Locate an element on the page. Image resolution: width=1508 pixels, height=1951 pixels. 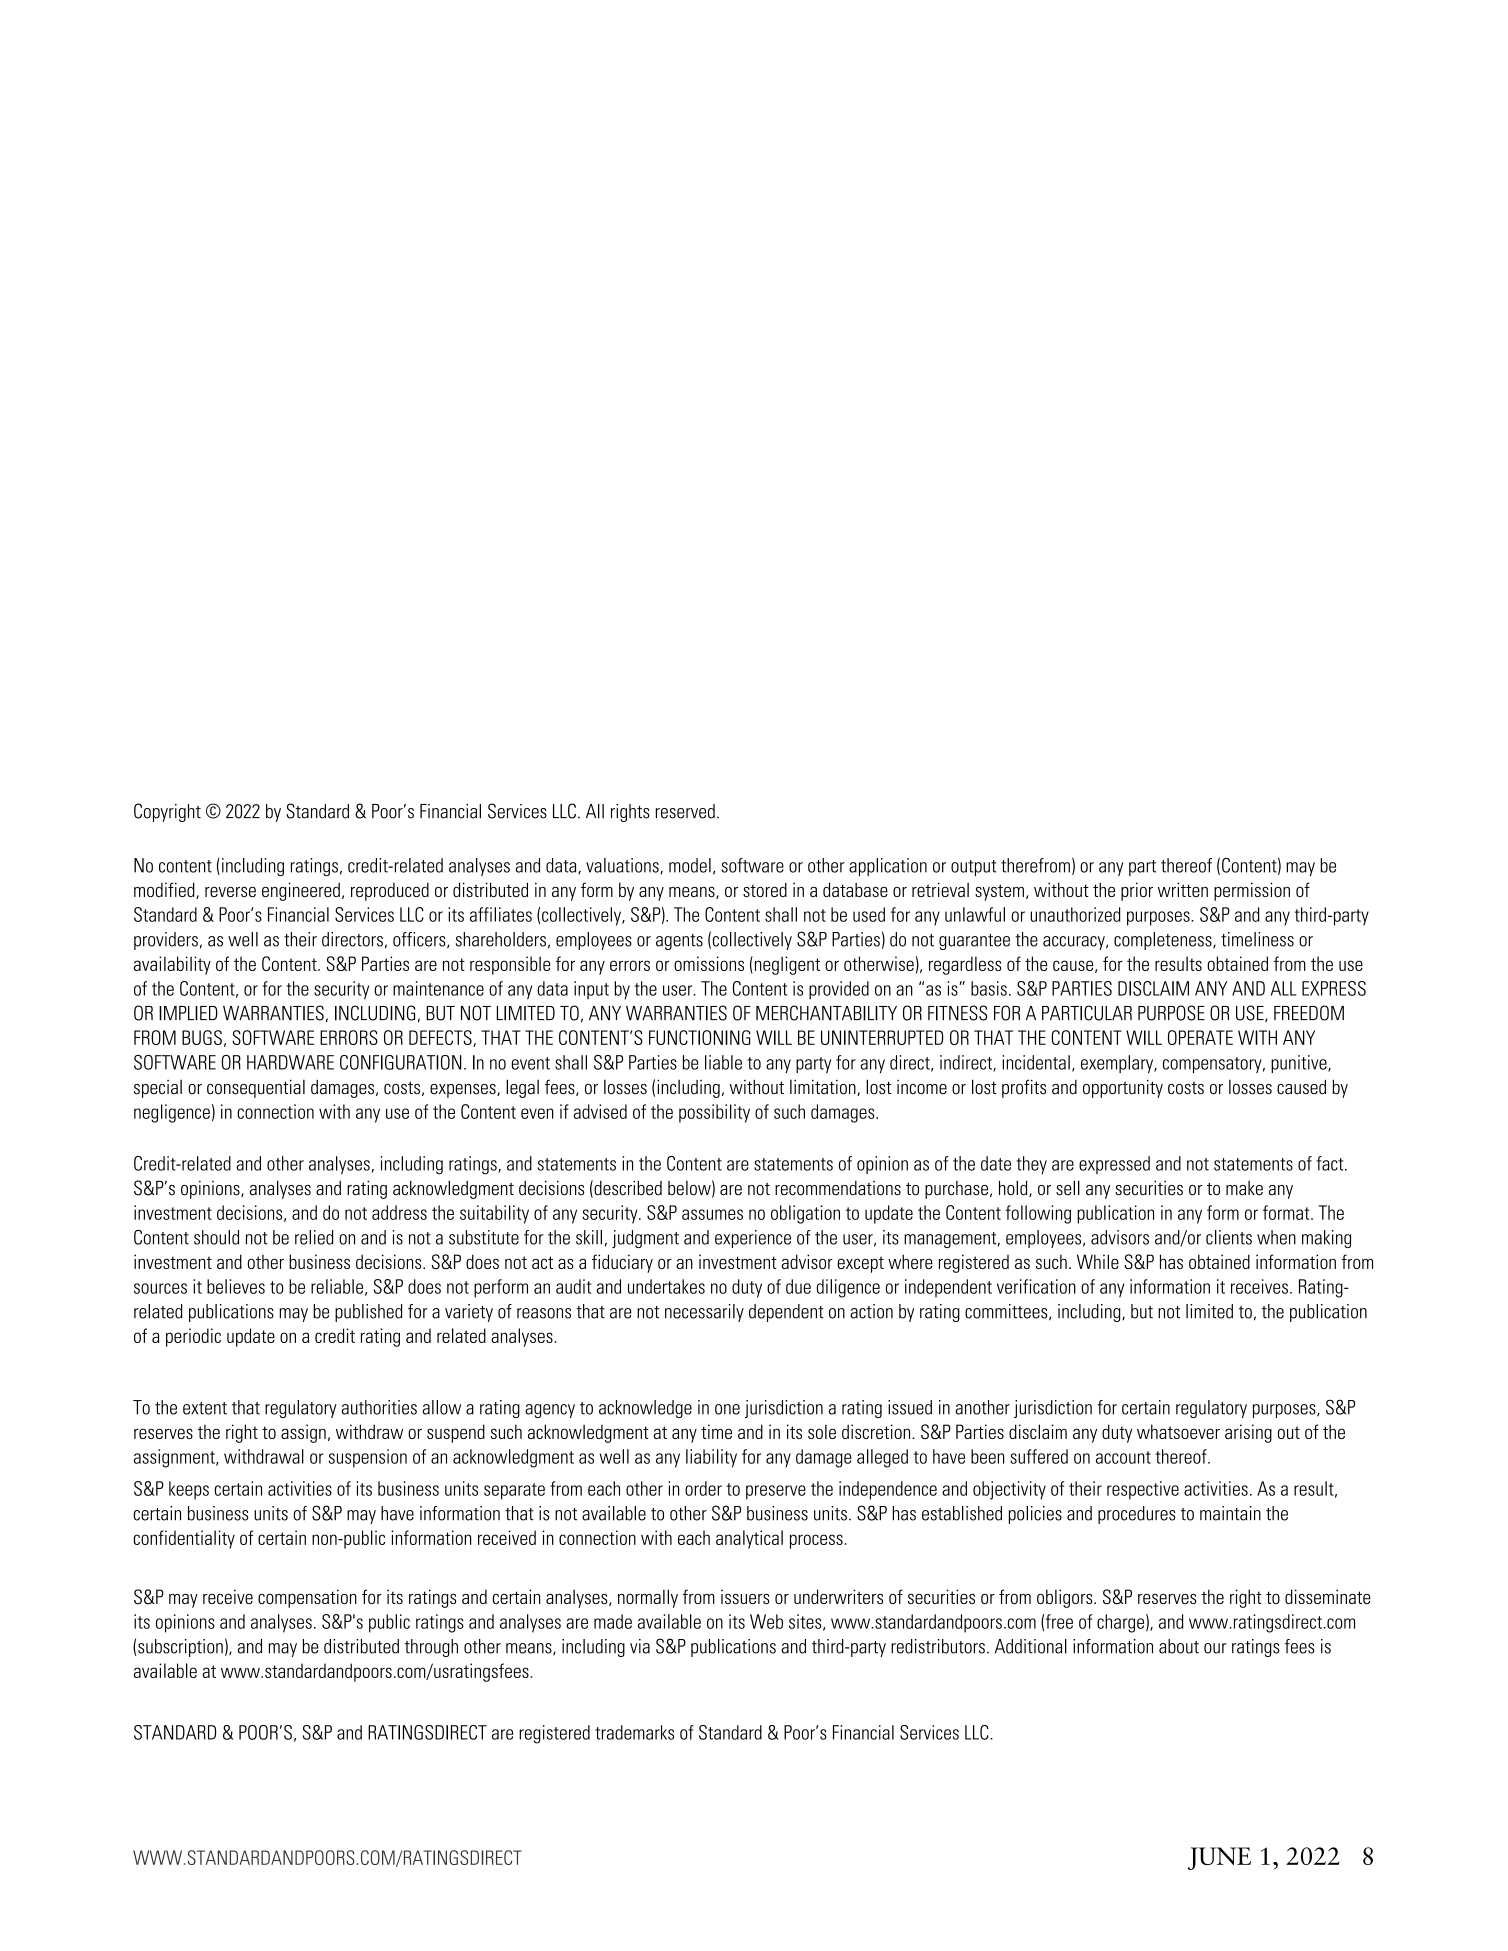
trademarks is located at coordinates (634, 1732).
